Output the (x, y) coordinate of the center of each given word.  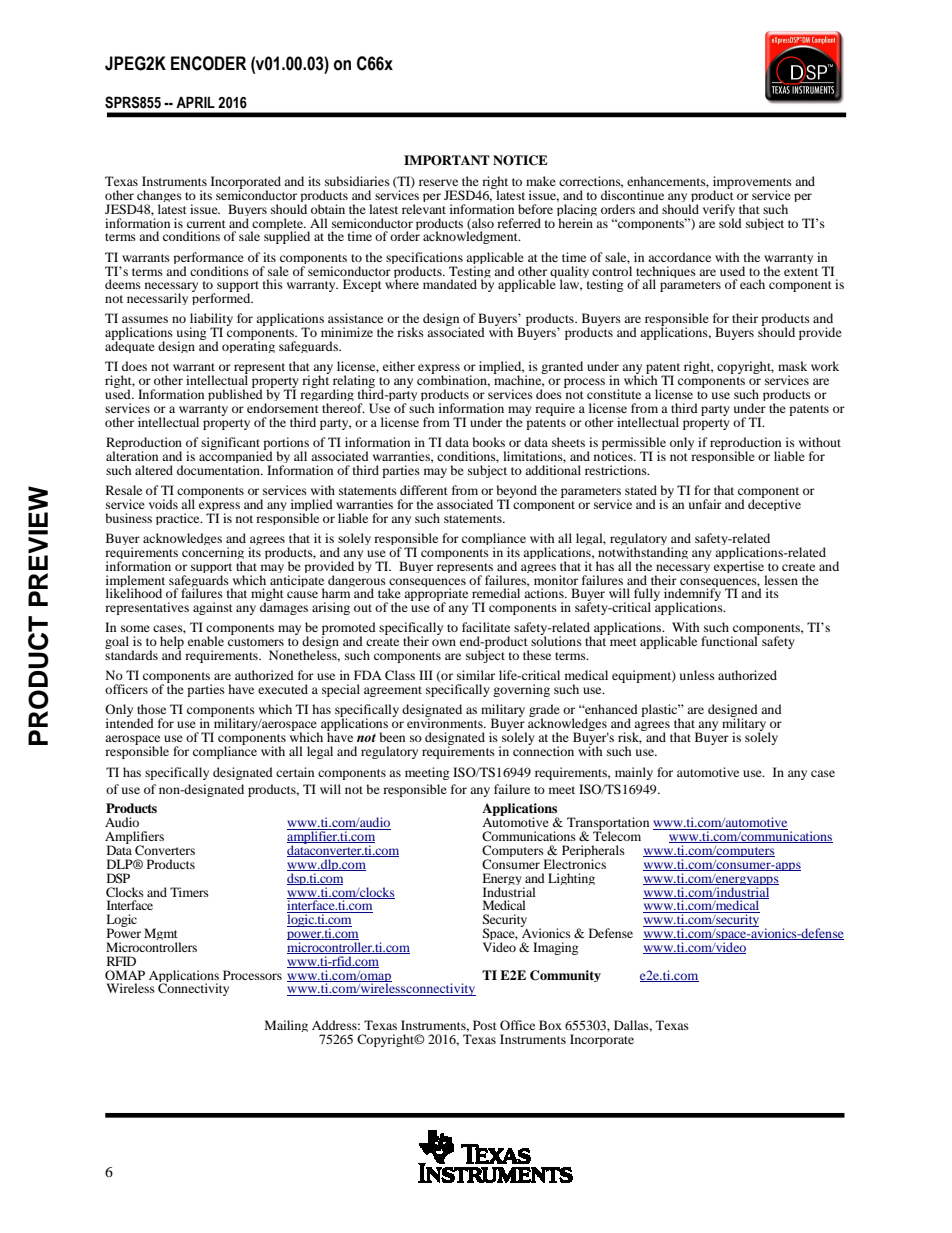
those (151, 709)
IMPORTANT (447, 160)
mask (792, 366)
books (488, 442)
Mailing (286, 1026)
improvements (752, 183)
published (236, 396)
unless (697, 675)
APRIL (195, 102)
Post (485, 1025)
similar (476, 675)
